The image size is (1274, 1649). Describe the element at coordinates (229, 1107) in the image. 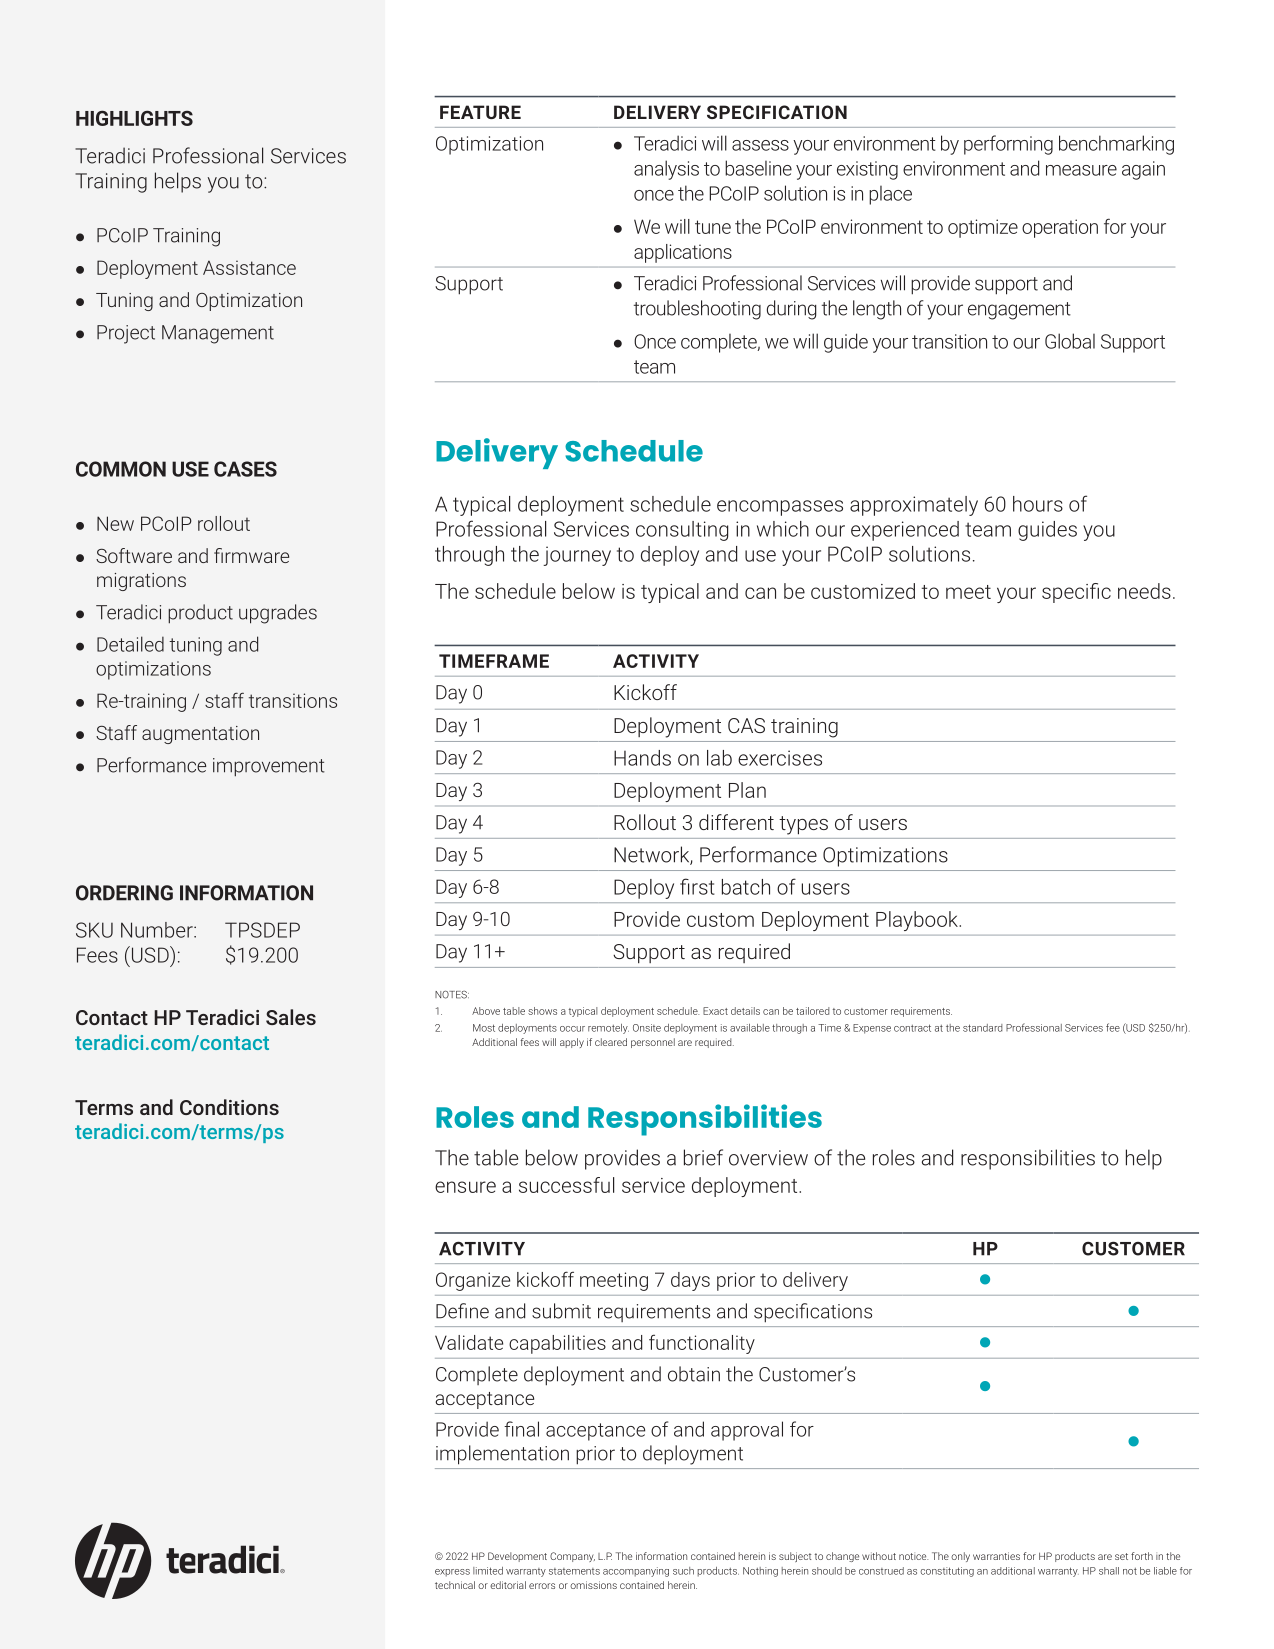

I see `Conditions` at that location.
